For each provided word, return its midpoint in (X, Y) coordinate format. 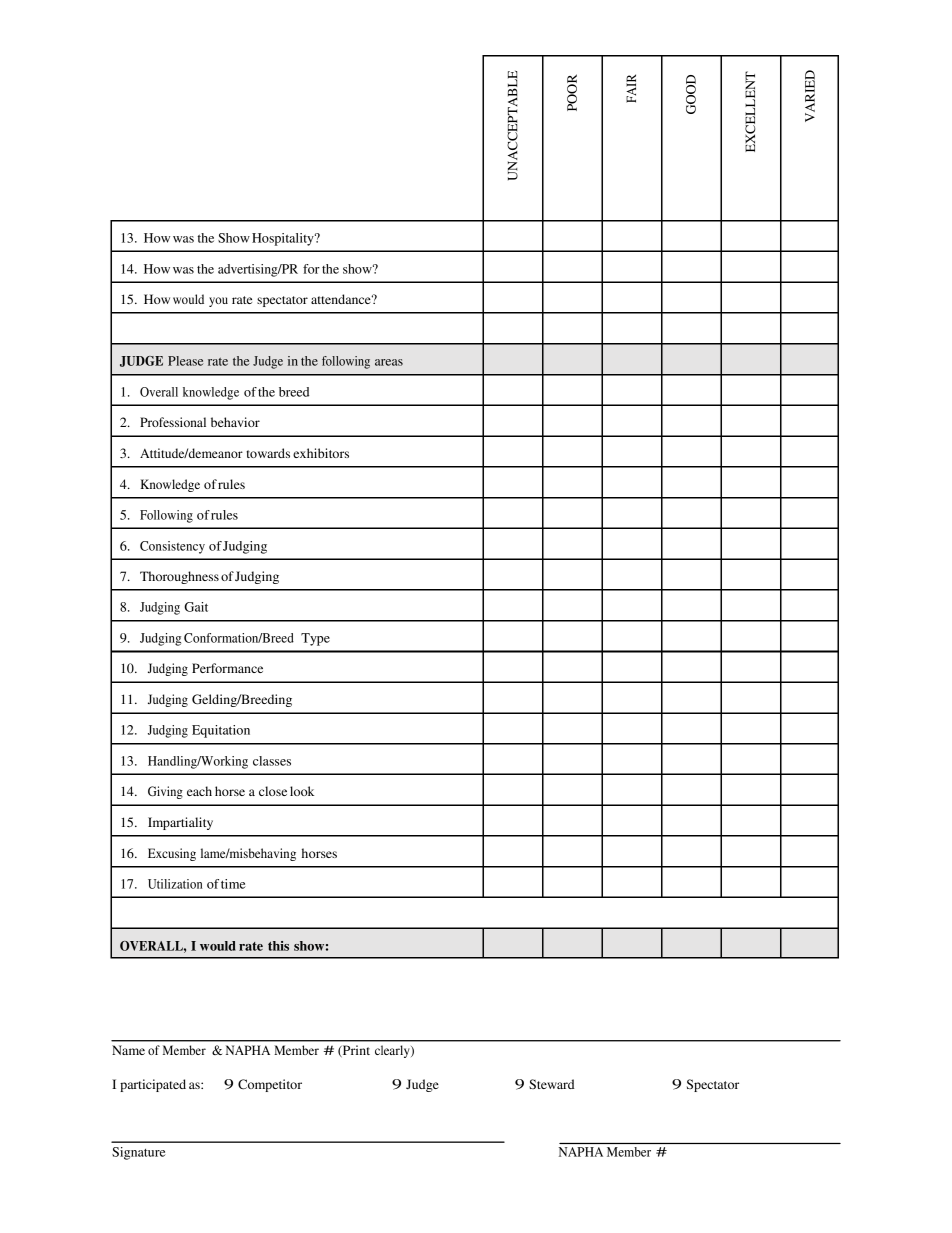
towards (268, 453)
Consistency (172, 547)
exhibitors (321, 453)
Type (315, 639)
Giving (165, 792)
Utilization (175, 884)
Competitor (270, 1085)
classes (272, 761)
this (278, 946)
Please (185, 361)
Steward (552, 1084)
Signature (139, 1153)
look (302, 791)
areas (389, 362)
